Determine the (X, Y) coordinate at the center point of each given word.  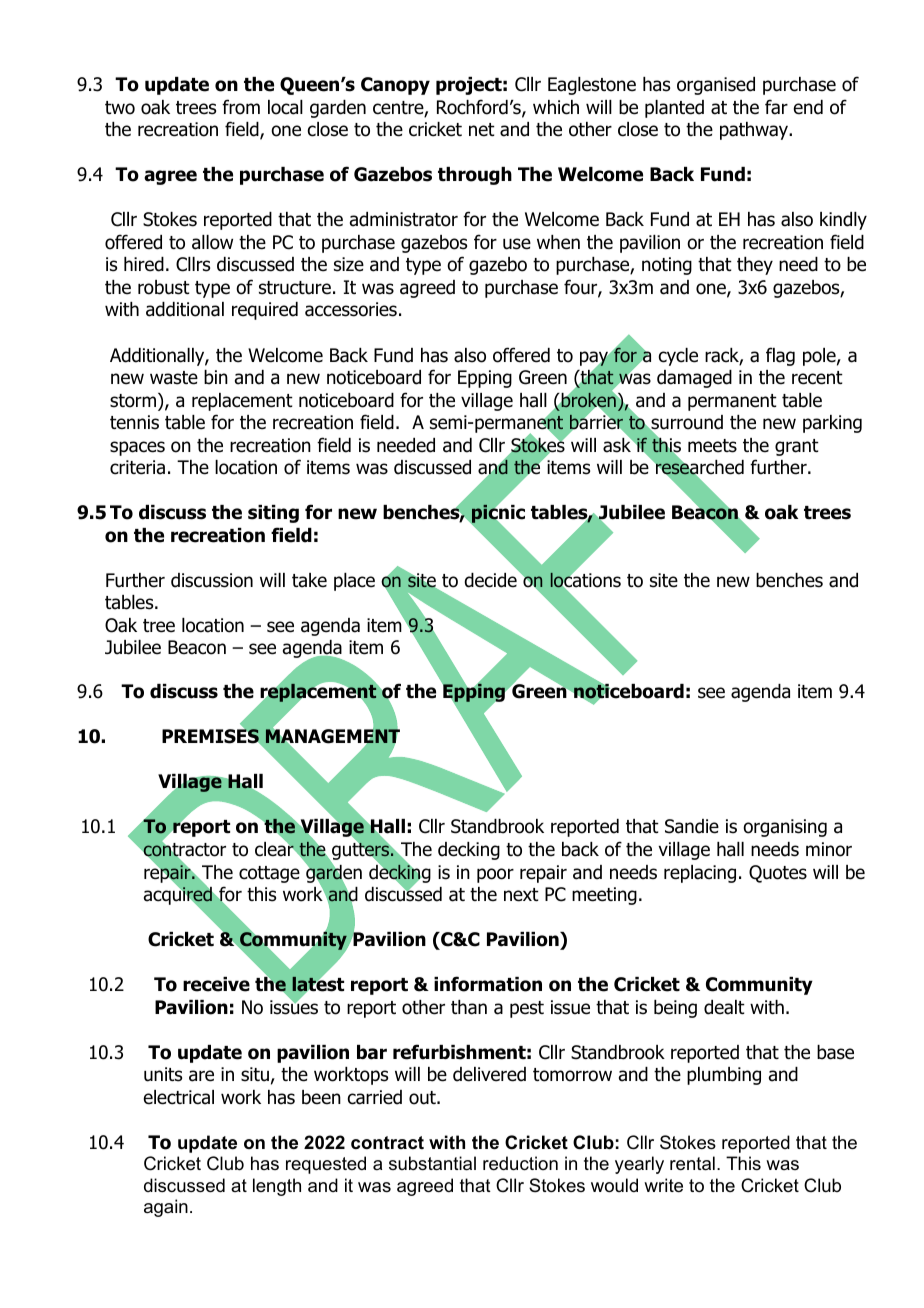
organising (785, 828)
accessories (351, 309)
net (482, 130)
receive (216, 984)
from (241, 107)
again (166, 1208)
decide (490, 580)
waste (174, 378)
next (521, 895)
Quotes (778, 874)
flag (780, 356)
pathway (755, 131)
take (309, 580)
